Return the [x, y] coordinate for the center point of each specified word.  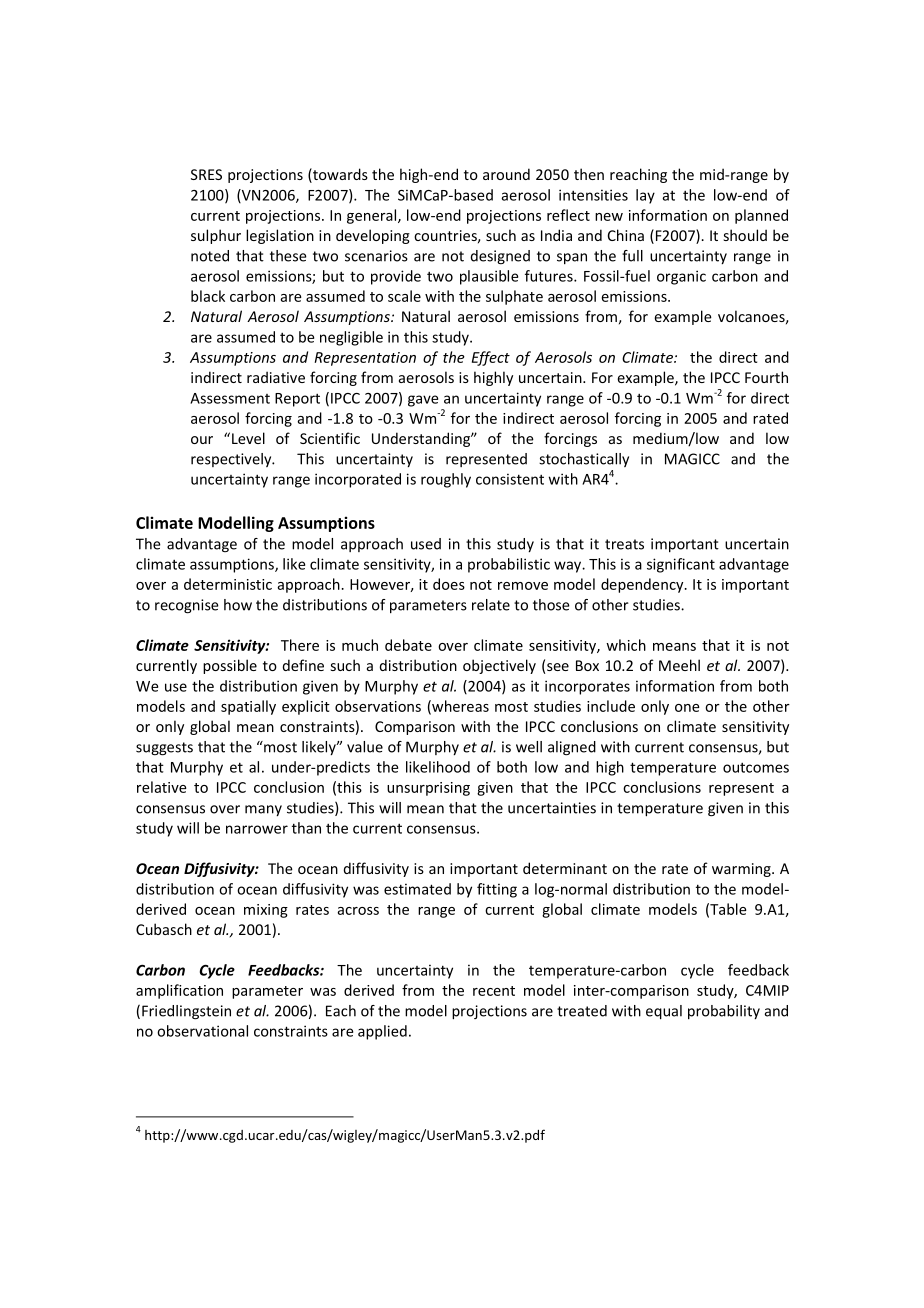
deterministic [228, 584]
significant [681, 565]
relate [491, 605]
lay [645, 196]
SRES [206, 174]
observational [202, 1031]
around [506, 174]
